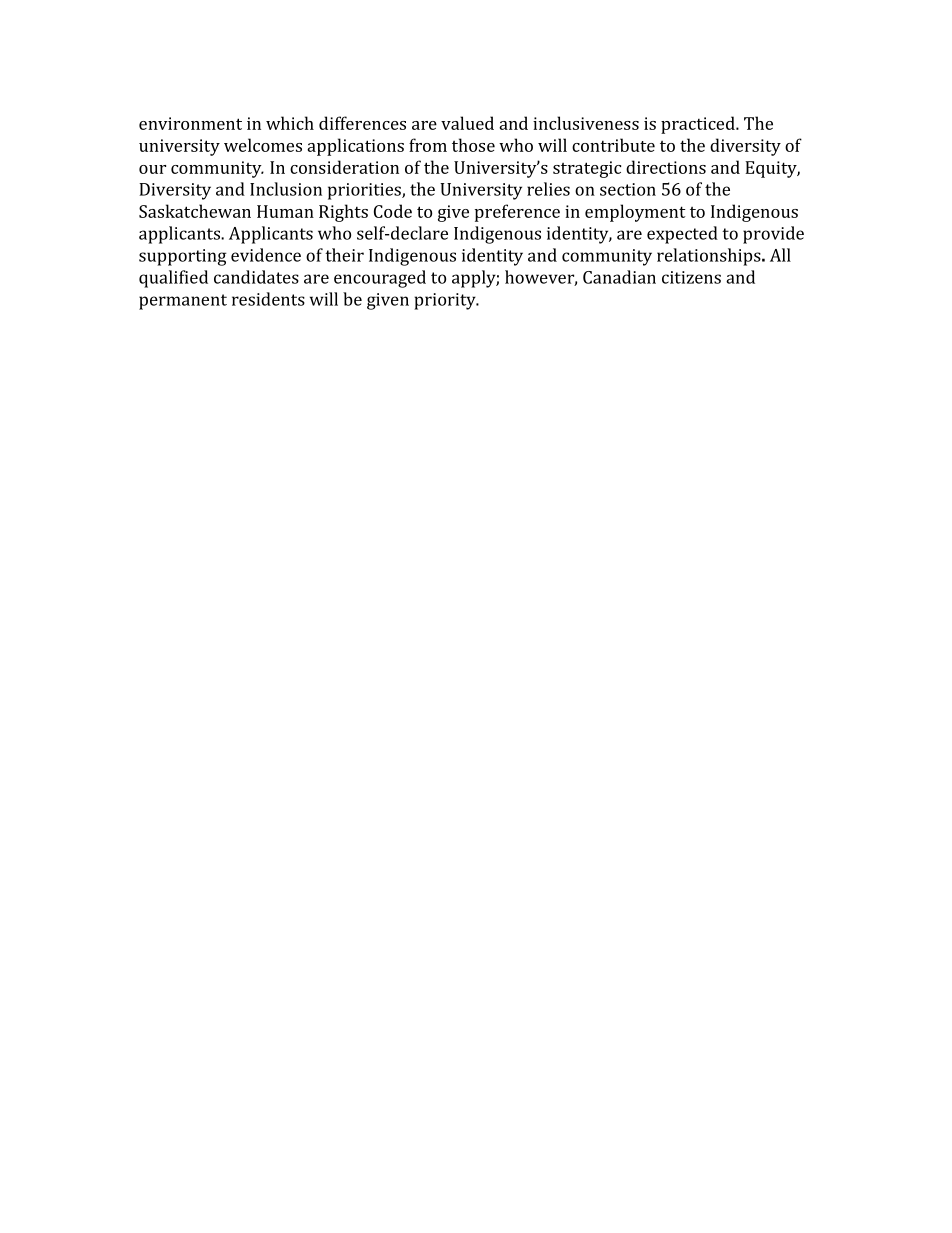 The image size is (952, 1233). Describe the element at coordinates (691, 277) in the image. I see `citizens` at that location.
